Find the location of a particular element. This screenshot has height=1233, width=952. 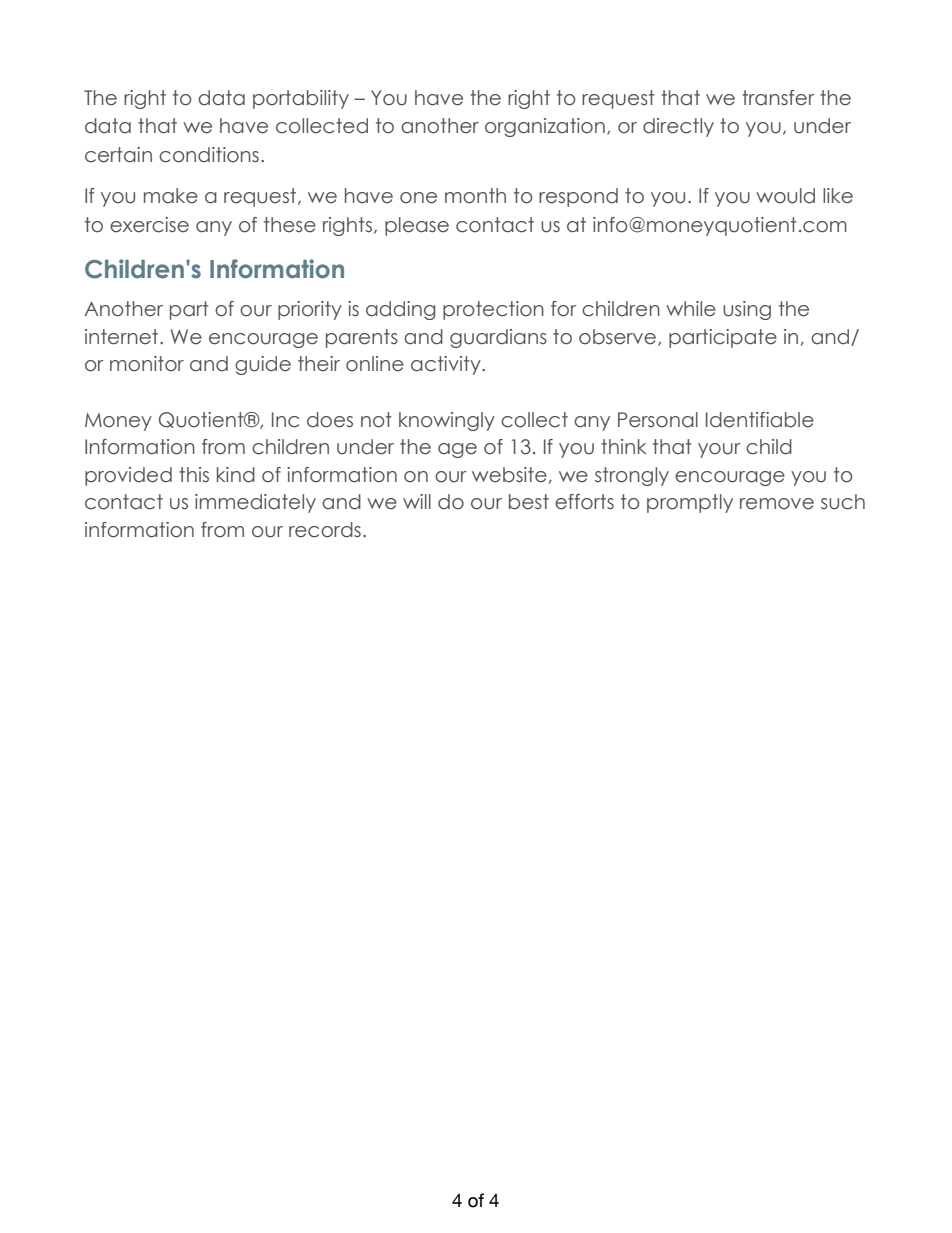

exercise is located at coordinates (149, 225).
